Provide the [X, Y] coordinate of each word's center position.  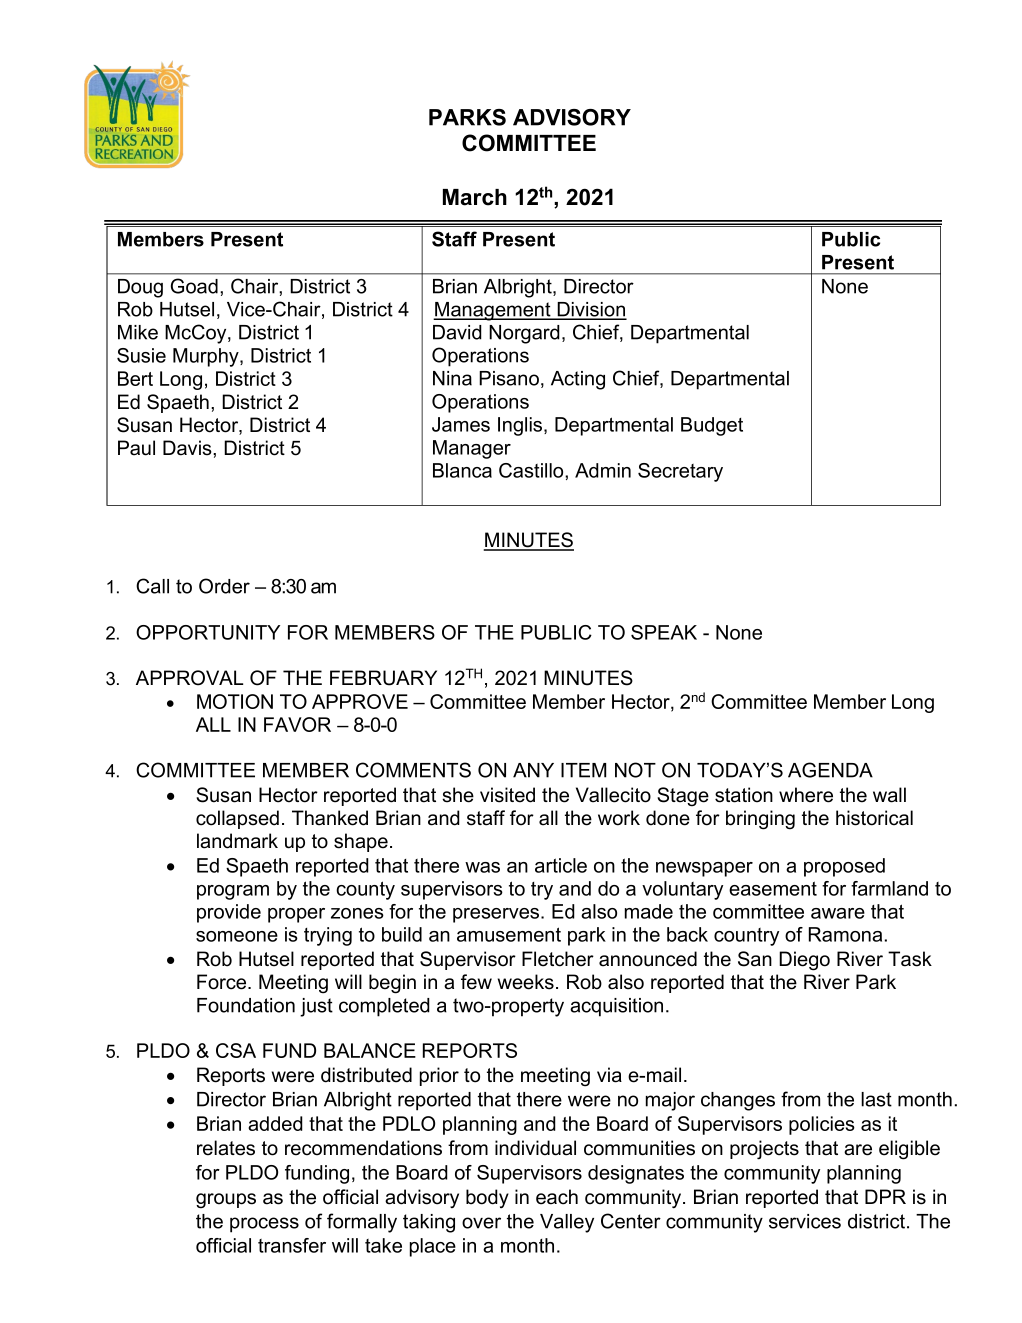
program [233, 892]
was [482, 867]
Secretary [680, 472]
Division [591, 310]
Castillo [532, 470]
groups [226, 1201]
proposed [844, 867]
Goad [194, 286]
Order [224, 586]
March [475, 197]
